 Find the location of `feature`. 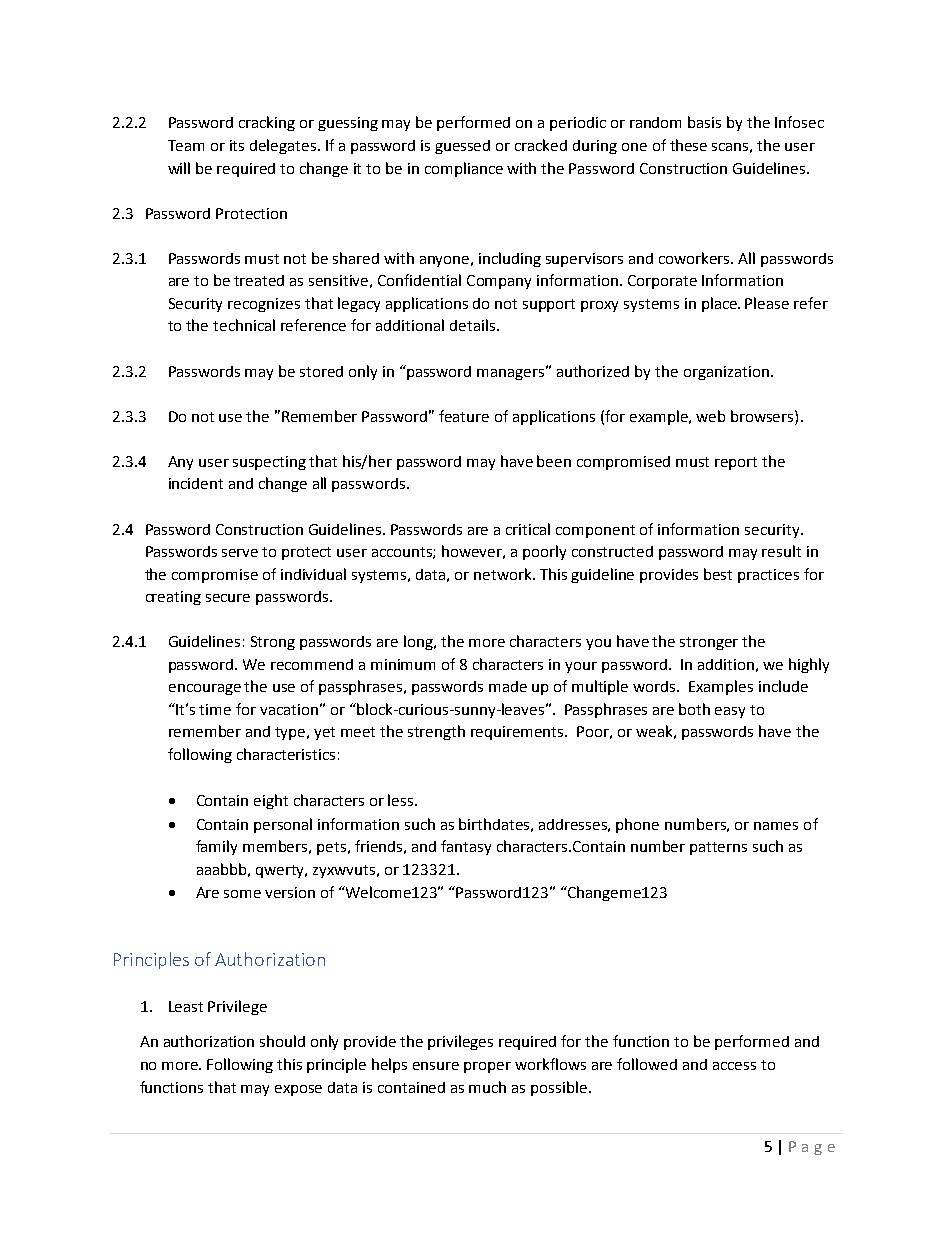

feature is located at coordinates (464, 416).
